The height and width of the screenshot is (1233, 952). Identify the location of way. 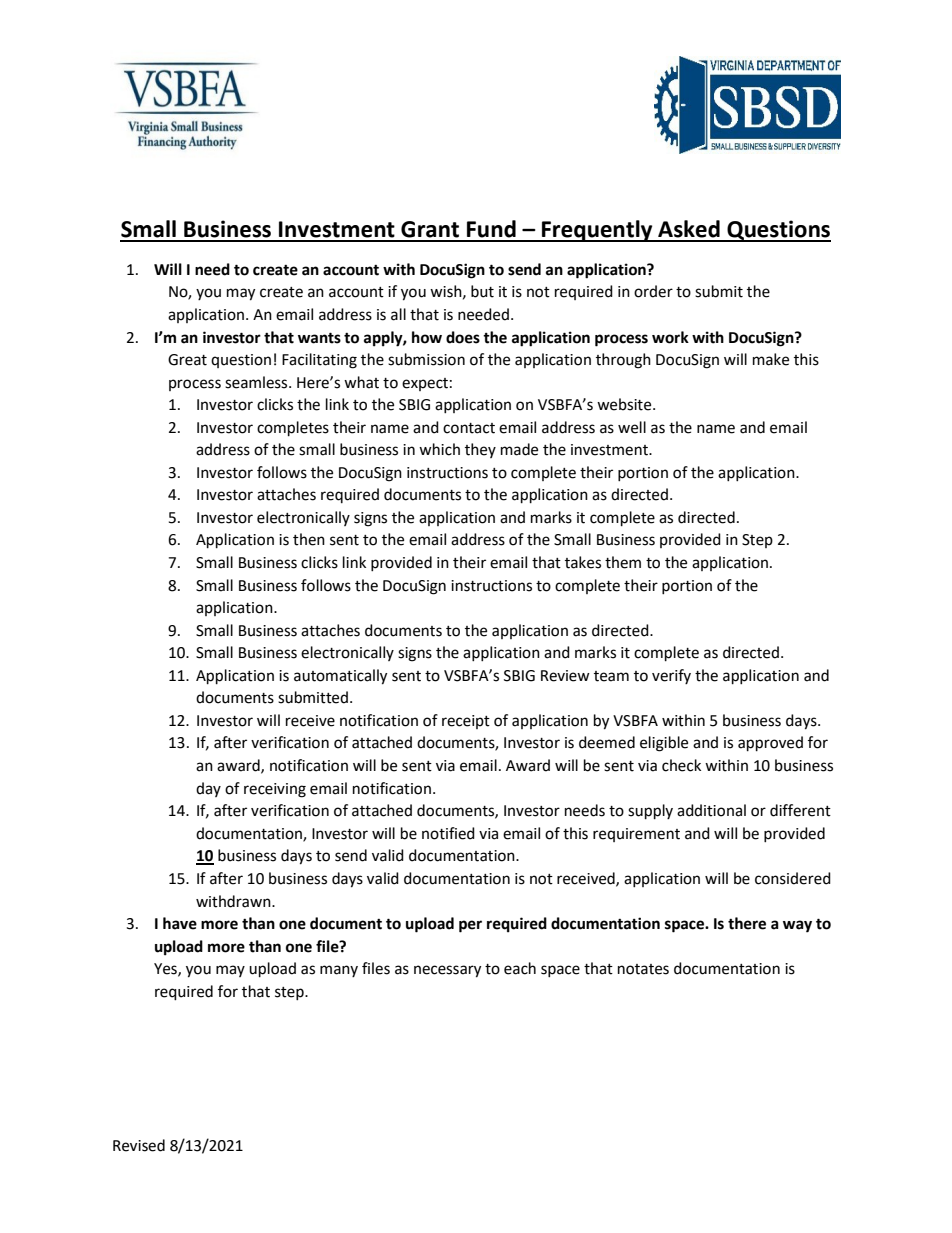
(797, 926).
